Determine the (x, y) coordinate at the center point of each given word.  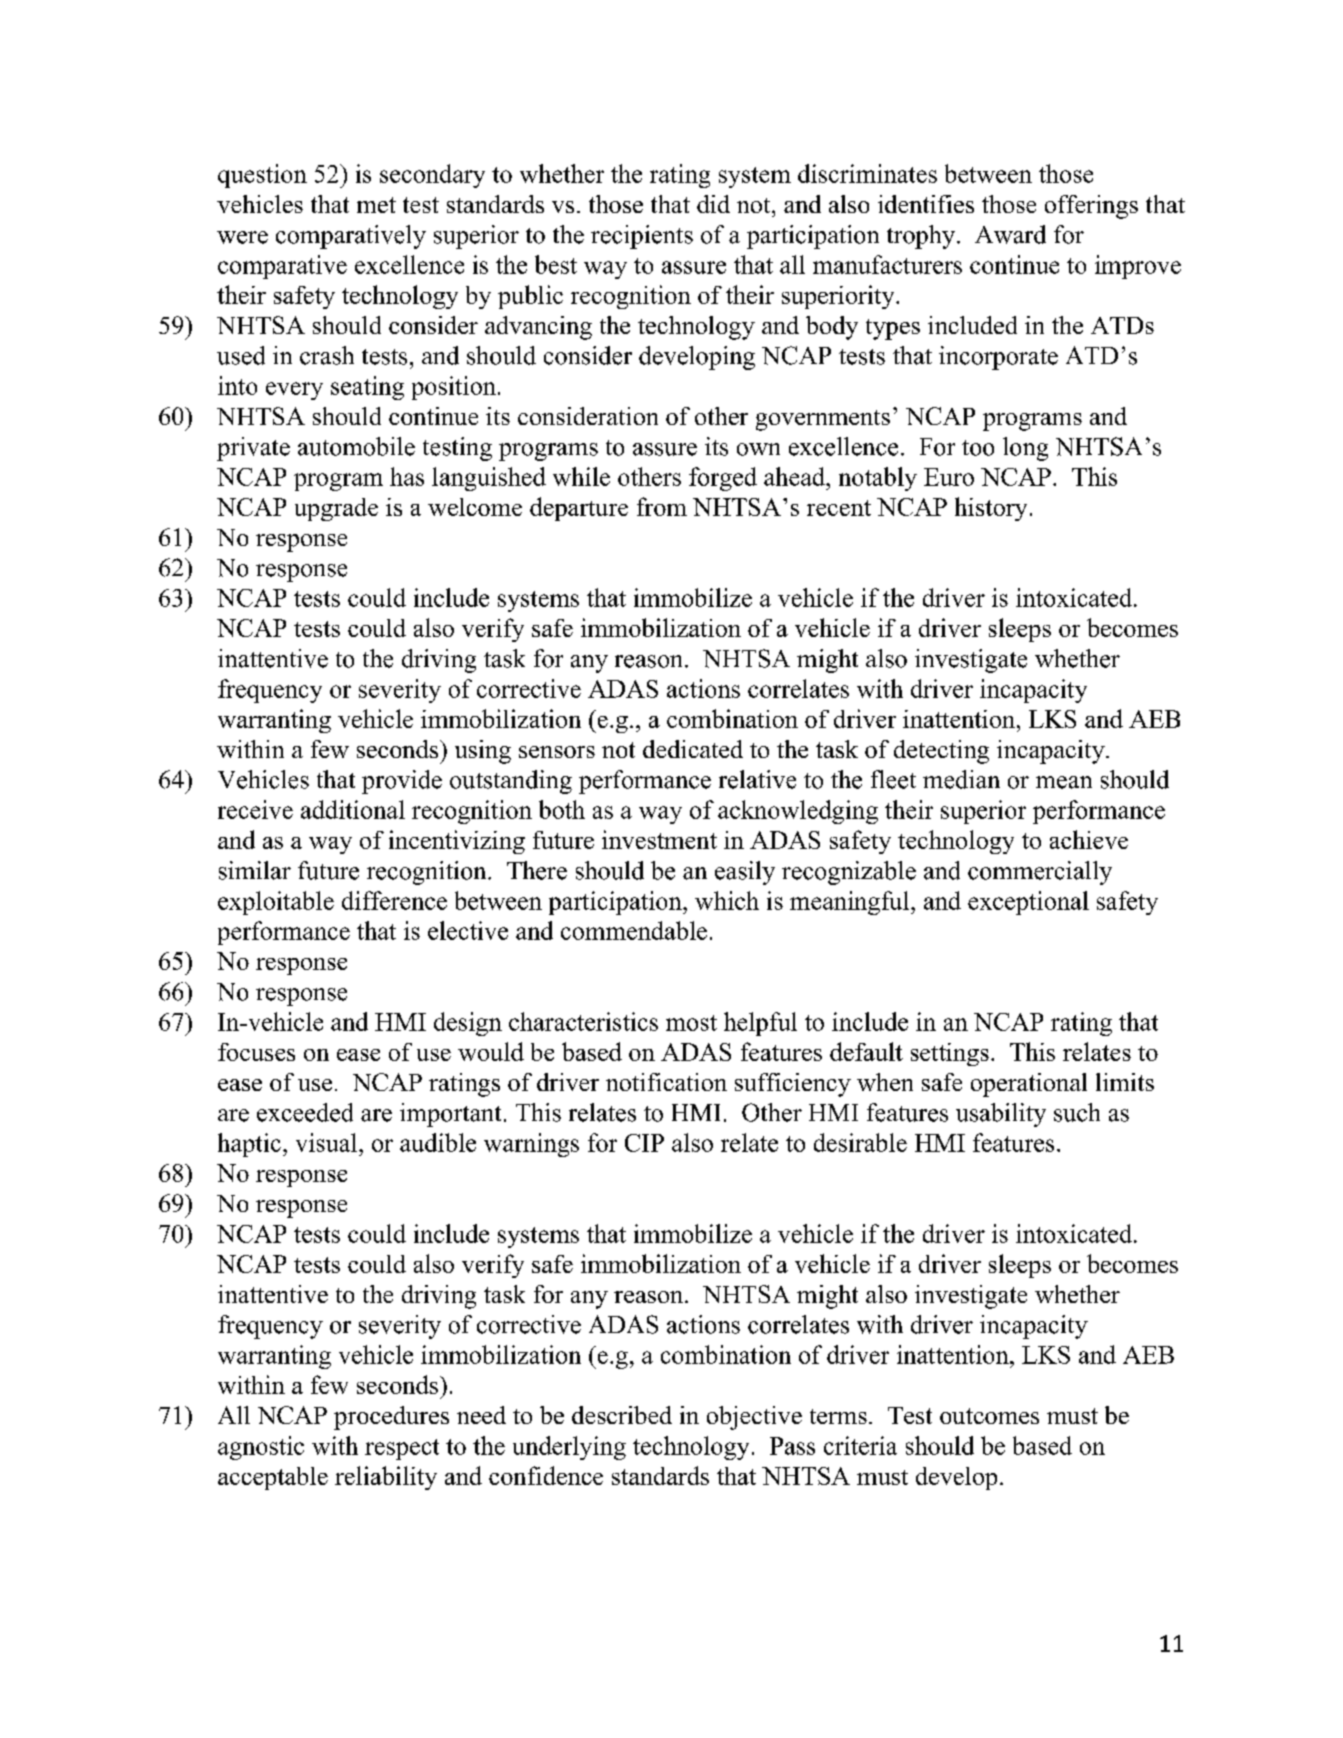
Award (1010, 234)
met (376, 205)
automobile (356, 446)
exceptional (1028, 903)
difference (394, 900)
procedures (391, 1418)
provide (402, 782)
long (1025, 449)
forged (723, 479)
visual (328, 1142)
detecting (941, 752)
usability (1001, 1115)
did (713, 204)
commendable (634, 930)
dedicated (693, 749)
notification (666, 1082)
